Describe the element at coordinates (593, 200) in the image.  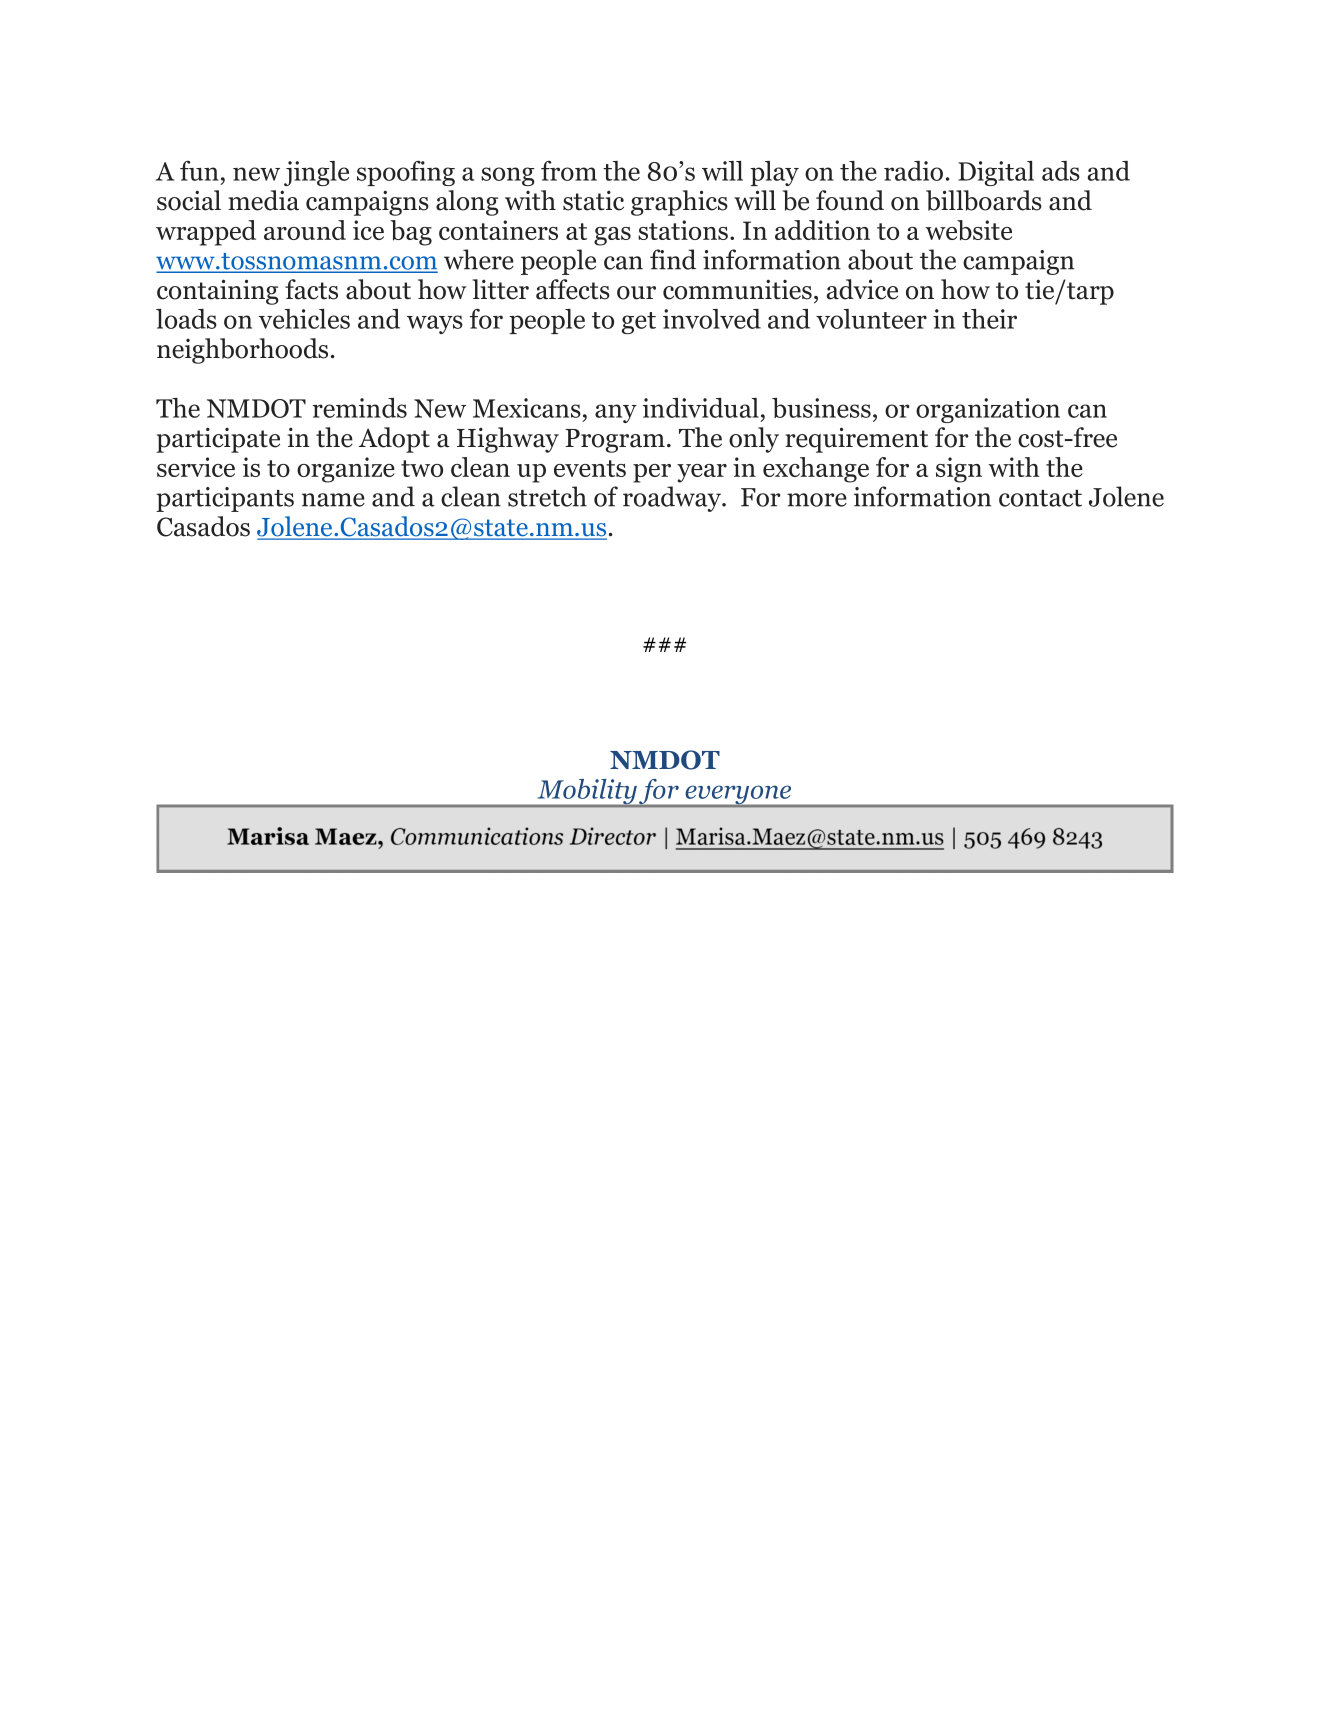
I see `static` at that location.
